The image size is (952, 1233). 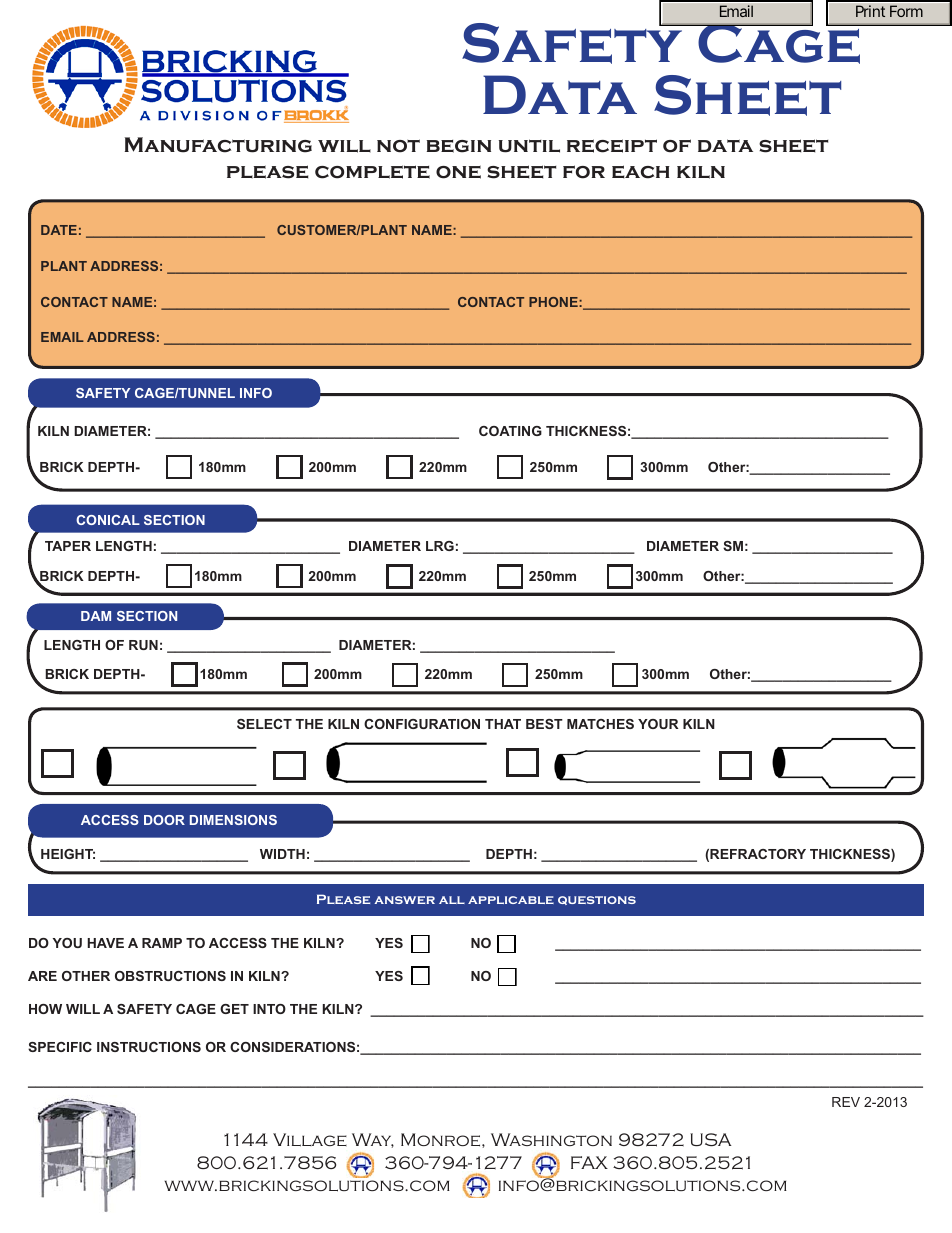 What do you see at coordinates (143, 645) in the page?
I see `RUN` at bounding box center [143, 645].
